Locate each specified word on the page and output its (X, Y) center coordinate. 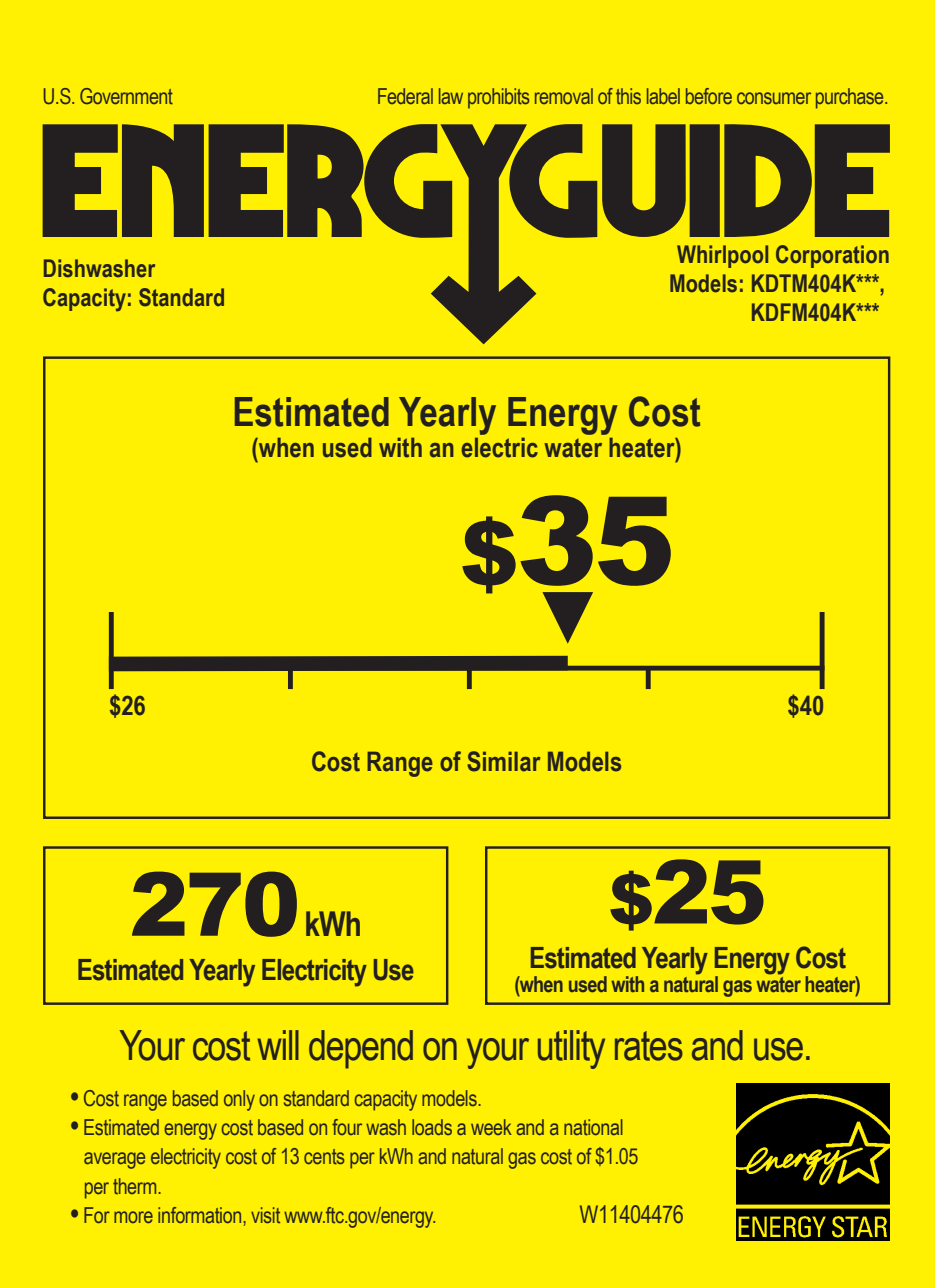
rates (649, 1046)
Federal (405, 96)
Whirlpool (722, 256)
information (201, 1215)
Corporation (832, 256)
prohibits (498, 98)
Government (126, 96)
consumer (774, 98)
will (278, 1045)
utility (571, 1049)
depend (361, 1049)
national (593, 1127)
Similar (504, 761)
